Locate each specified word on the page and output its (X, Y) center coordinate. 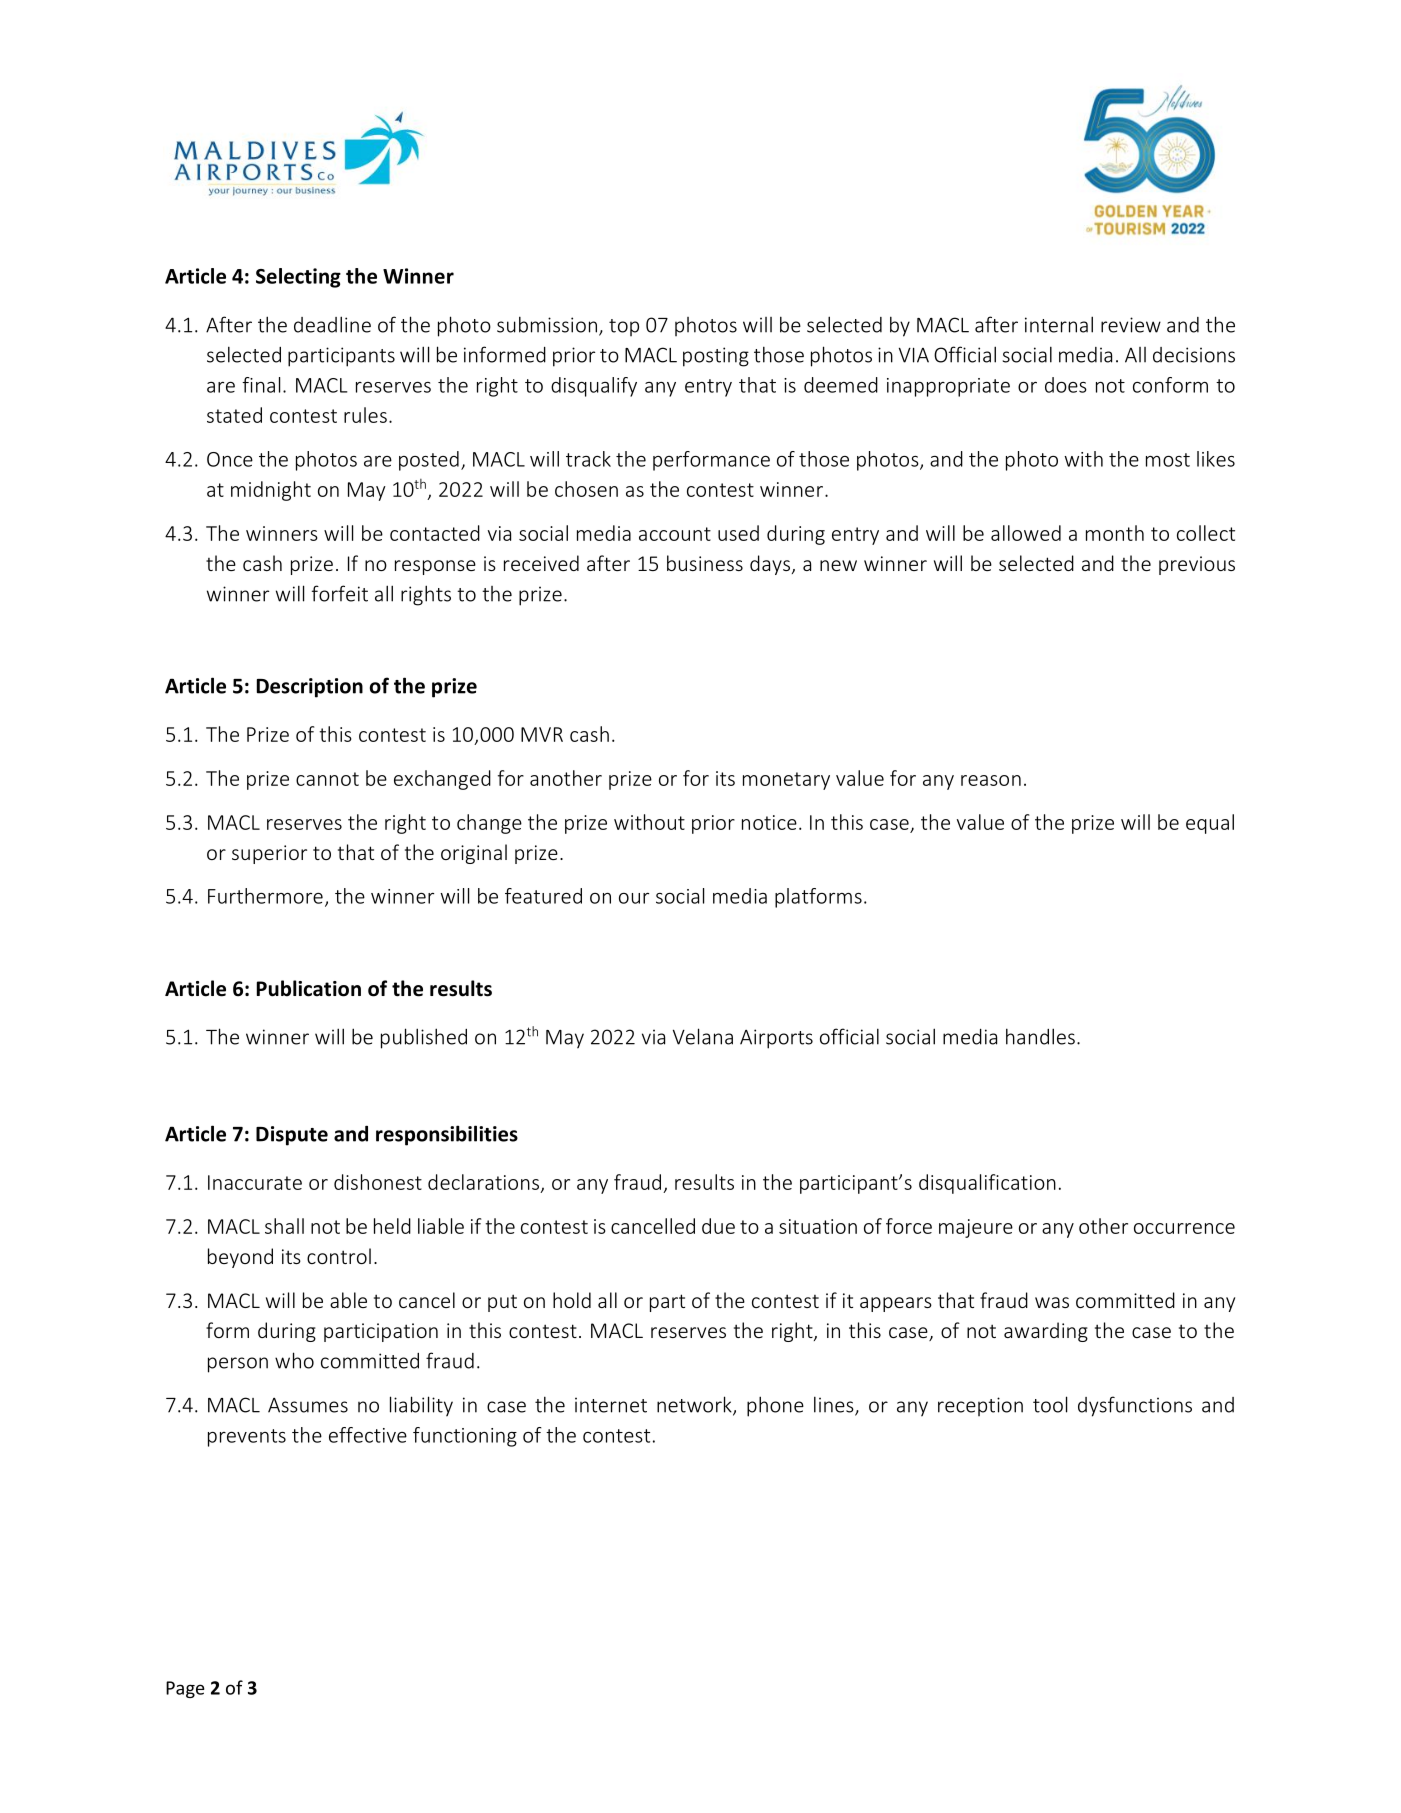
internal (1059, 324)
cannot (327, 779)
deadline (332, 324)
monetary (786, 781)
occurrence (1184, 1228)
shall (284, 1226)
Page (185, 1689)
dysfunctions (1135, 1406)
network (695, 1405)
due (718, 1226)
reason (991, 780)
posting (716, 357)
